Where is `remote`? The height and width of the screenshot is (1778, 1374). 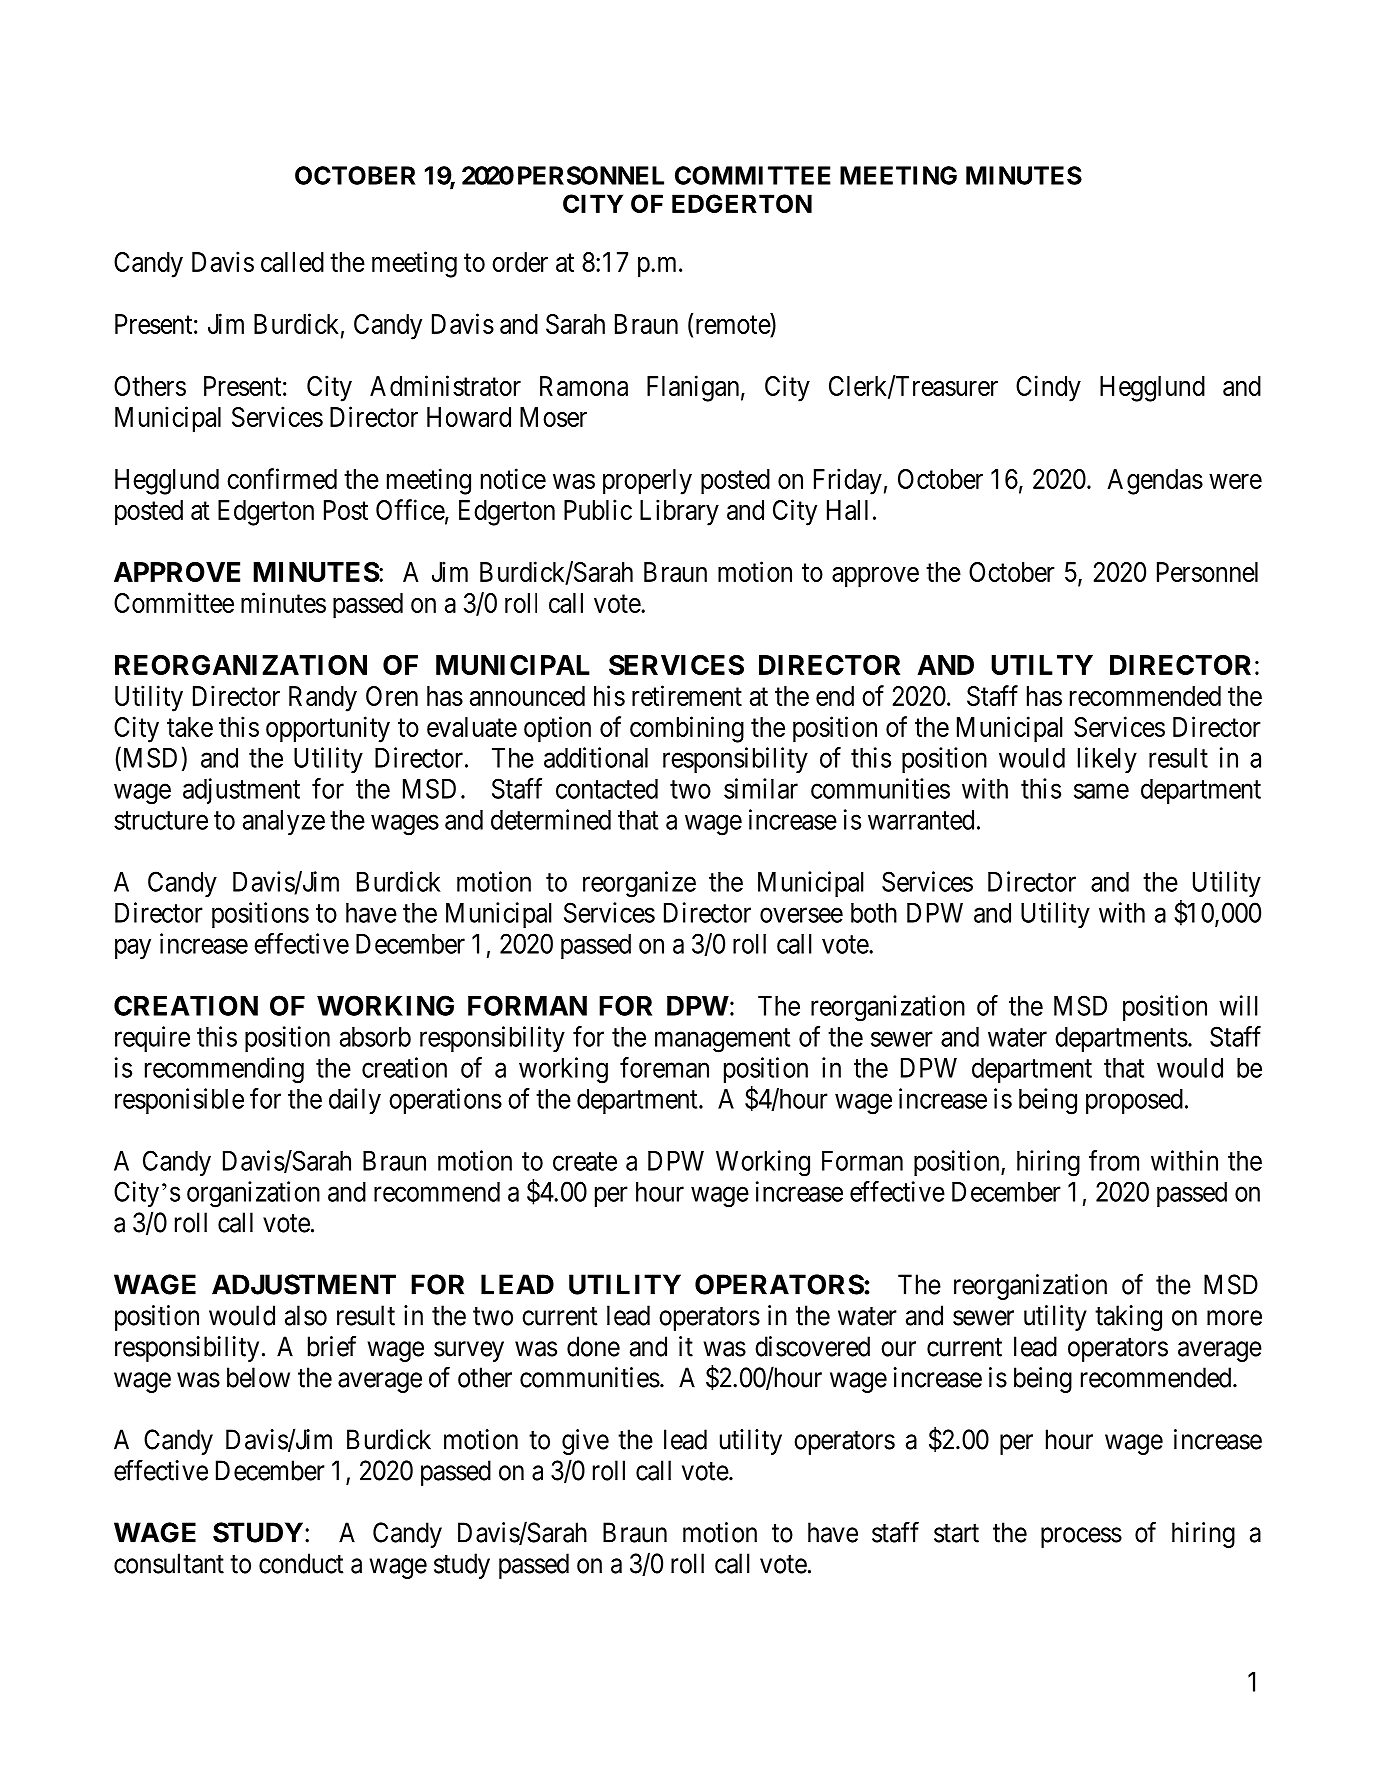 remote is located at coordinates (731, 326).
